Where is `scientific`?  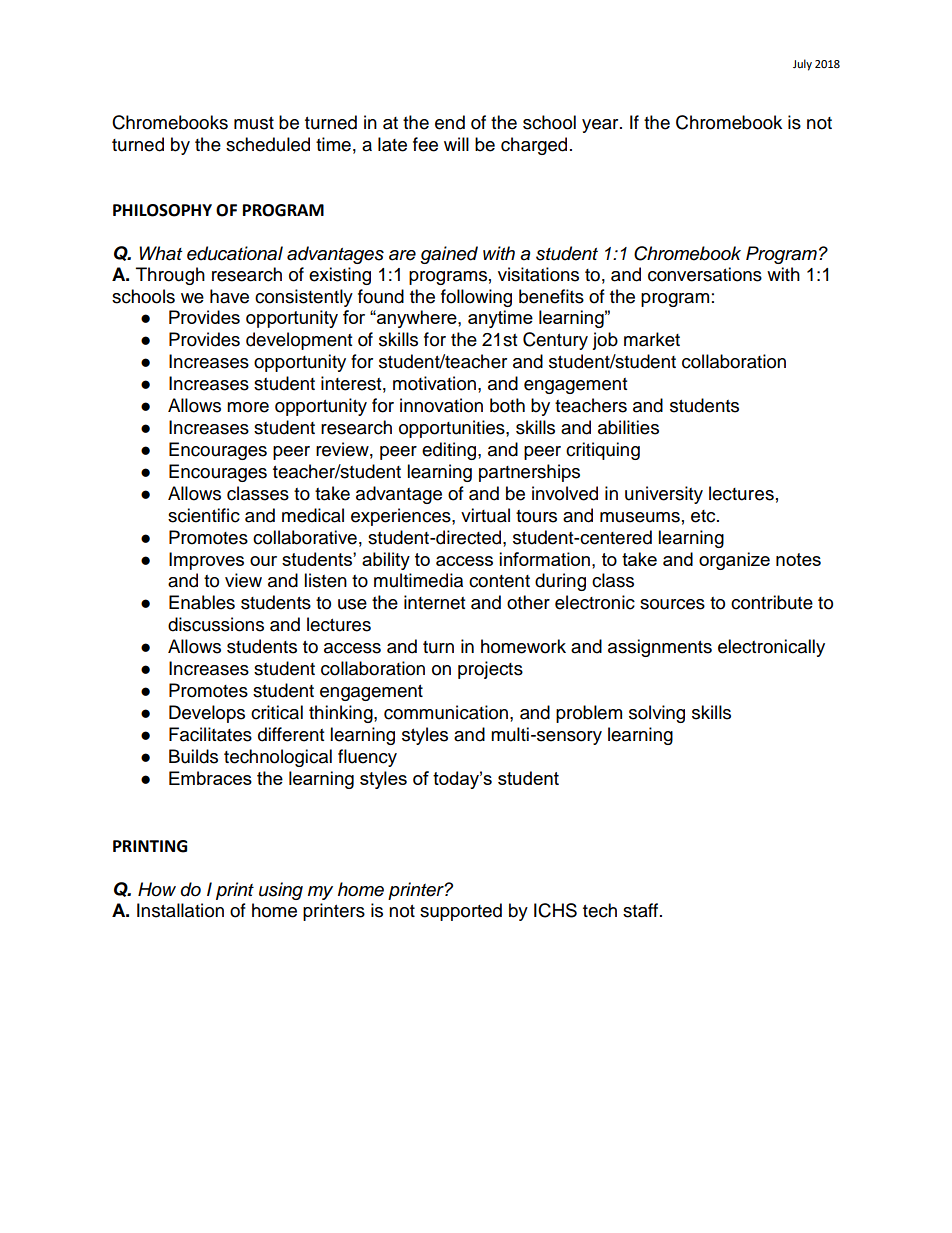 scientific is located at coordinates (204, 515).
